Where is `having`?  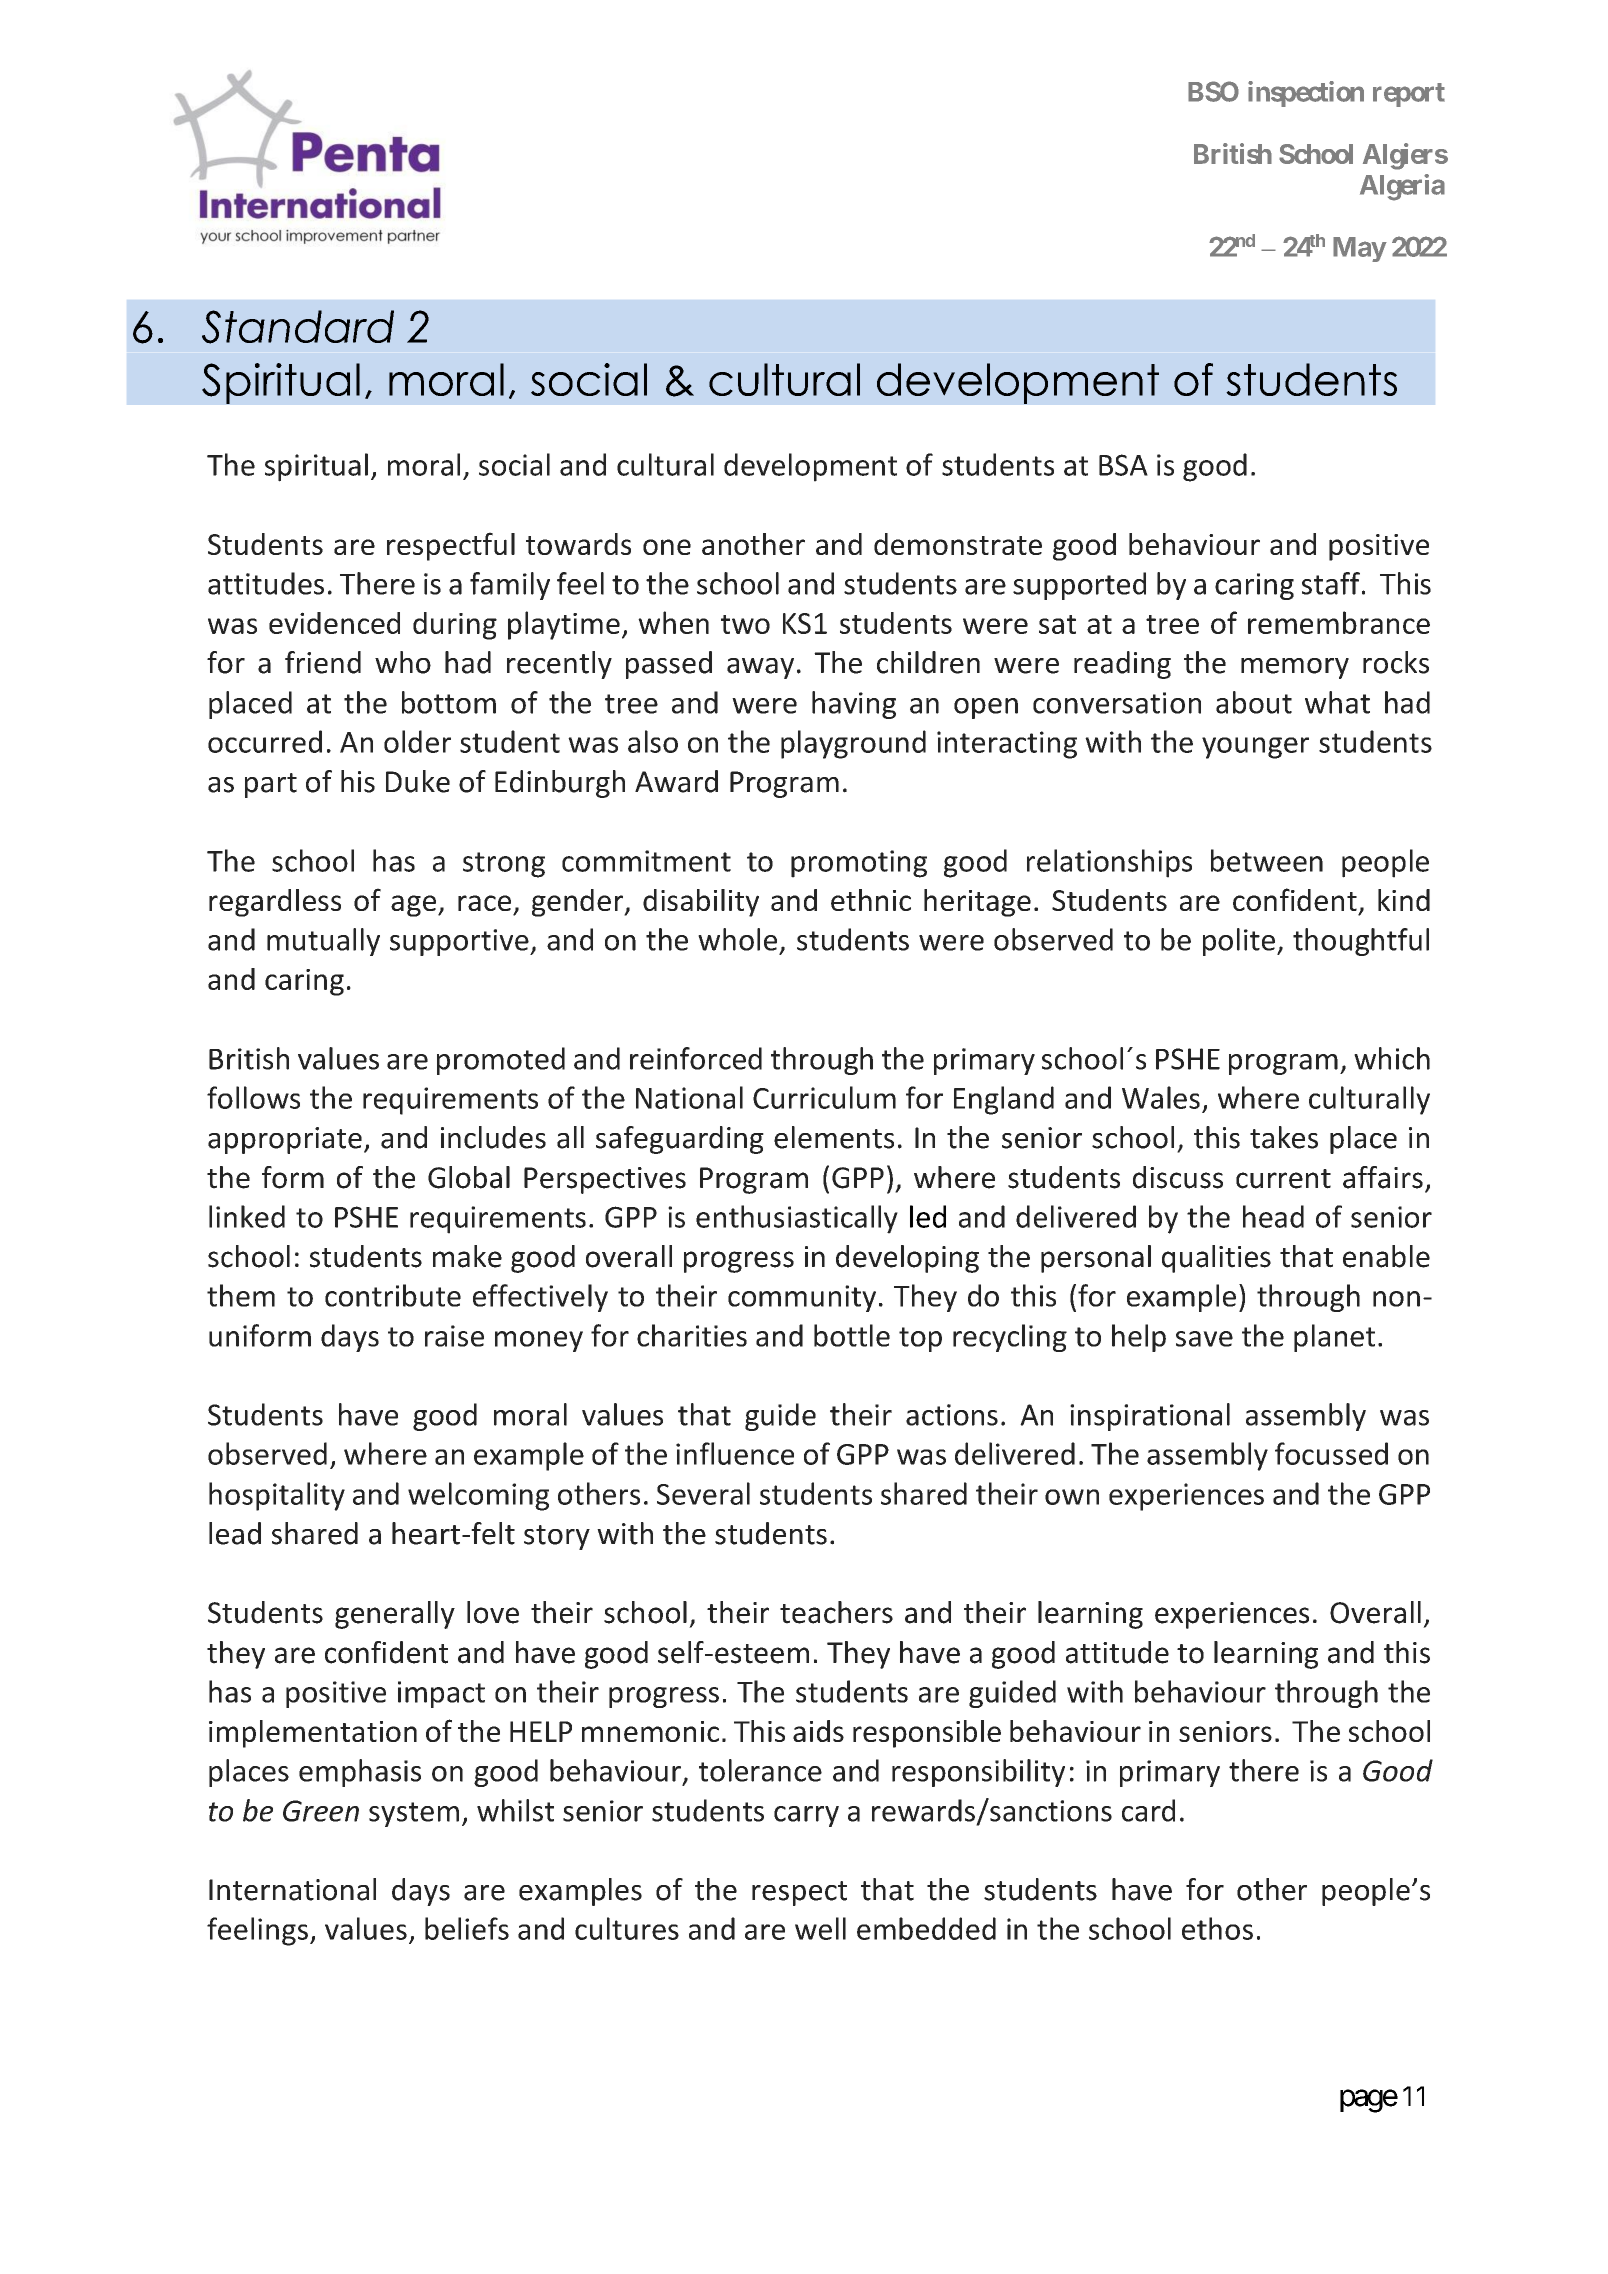
having is located at coordinates (854, 705).
